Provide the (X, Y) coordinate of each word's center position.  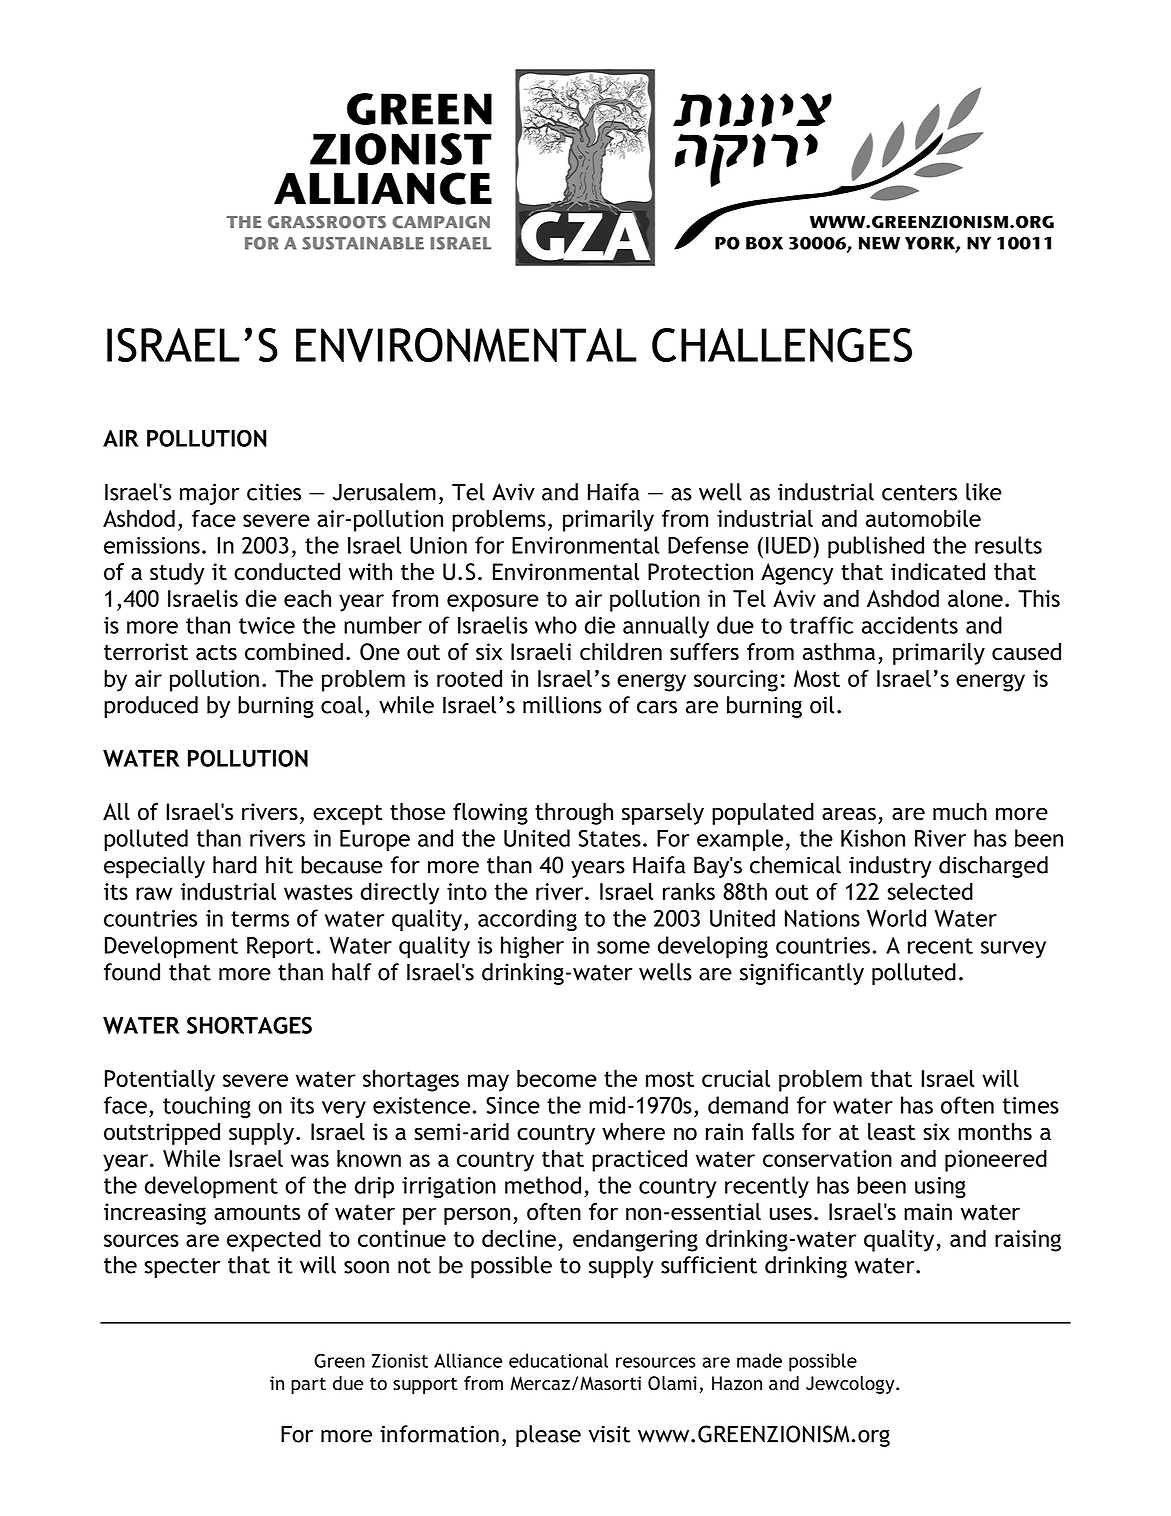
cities (274, 492)
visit (610, 1434)
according (527, 920)
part (308, 1385)
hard (235, 865)
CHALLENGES (782, 345)
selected (930, 891)
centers (919, 493)
